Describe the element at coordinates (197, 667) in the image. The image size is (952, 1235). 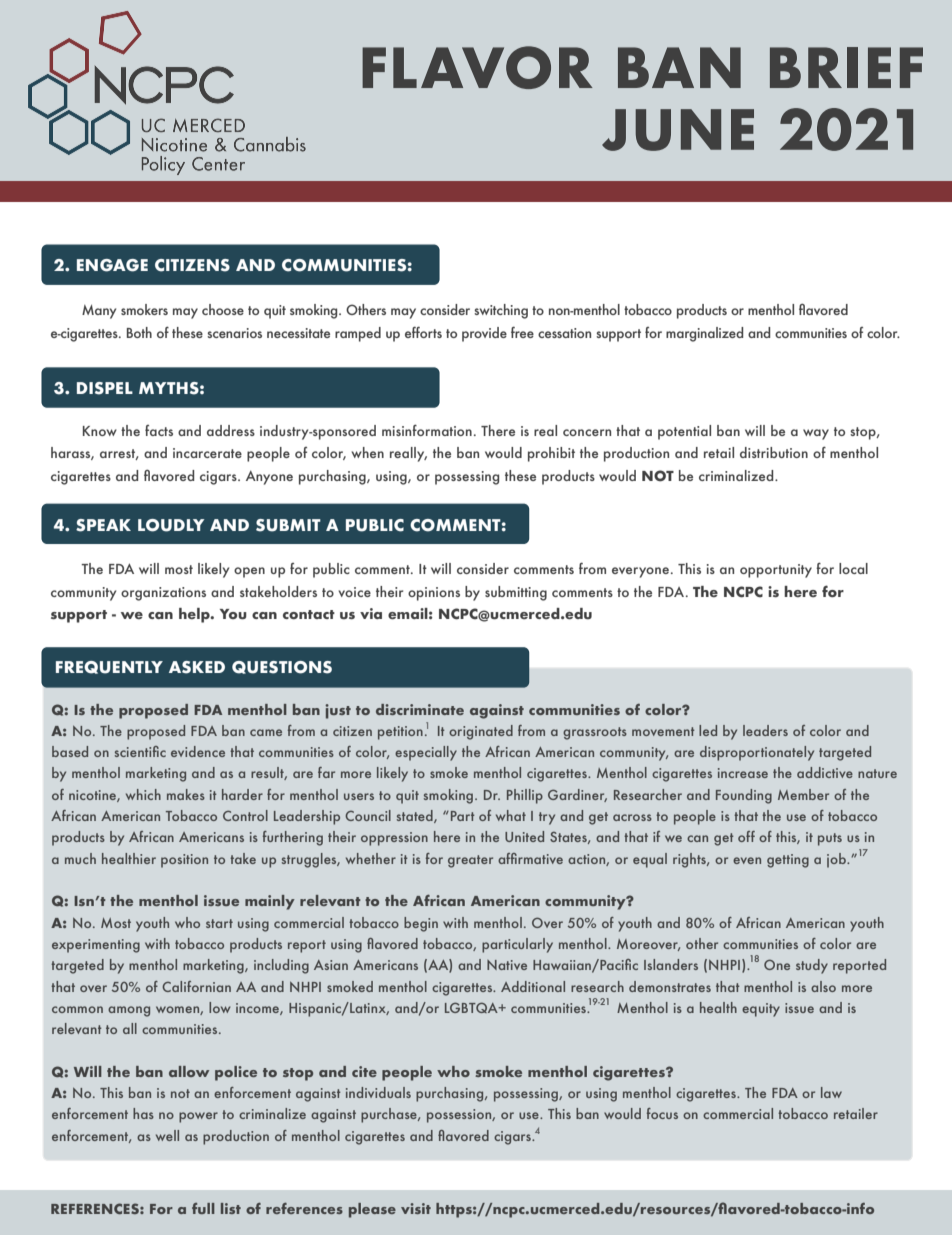
I see `ASKED` at that location.
